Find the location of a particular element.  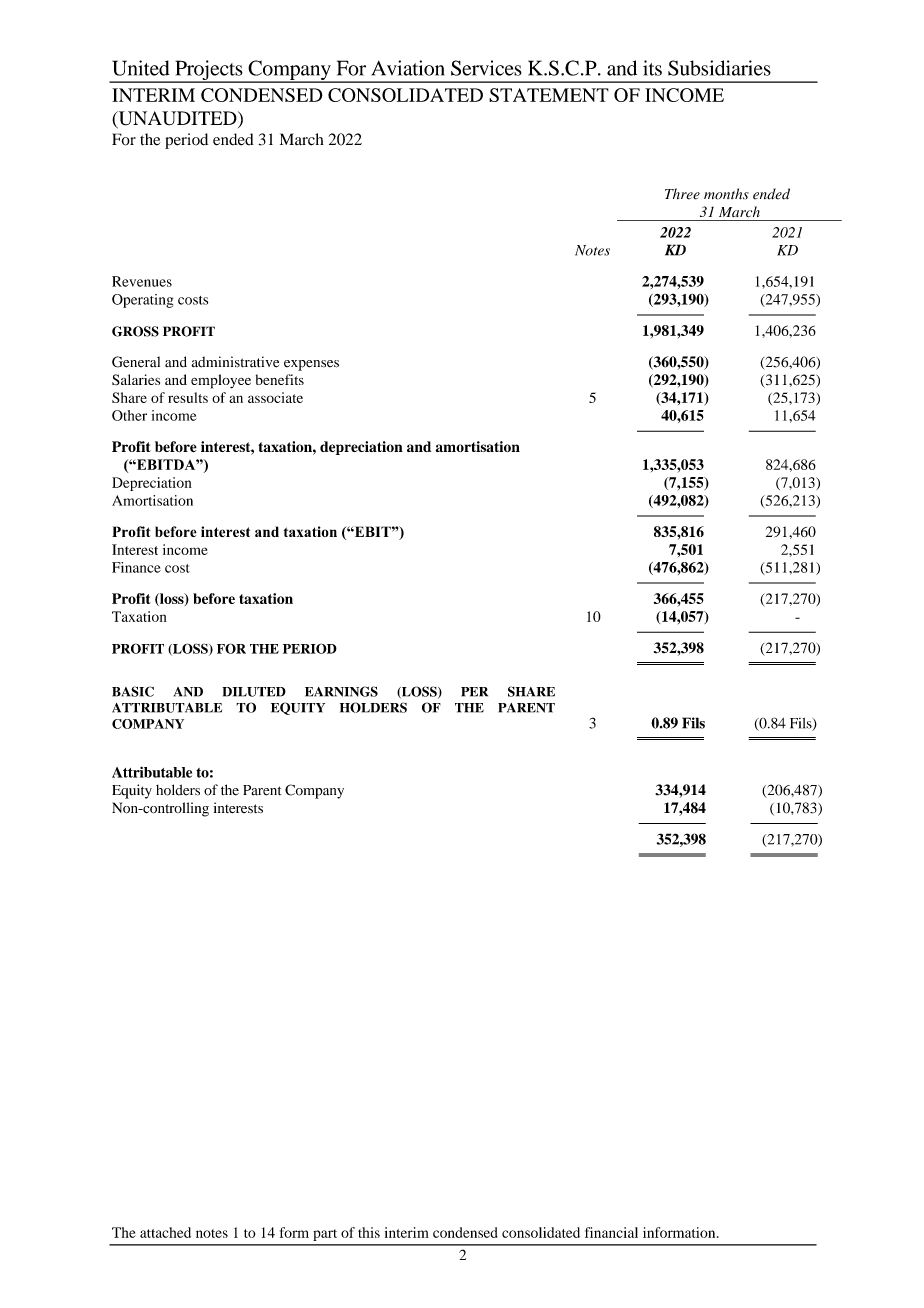

expenses is located at coordinates (311, 365).
